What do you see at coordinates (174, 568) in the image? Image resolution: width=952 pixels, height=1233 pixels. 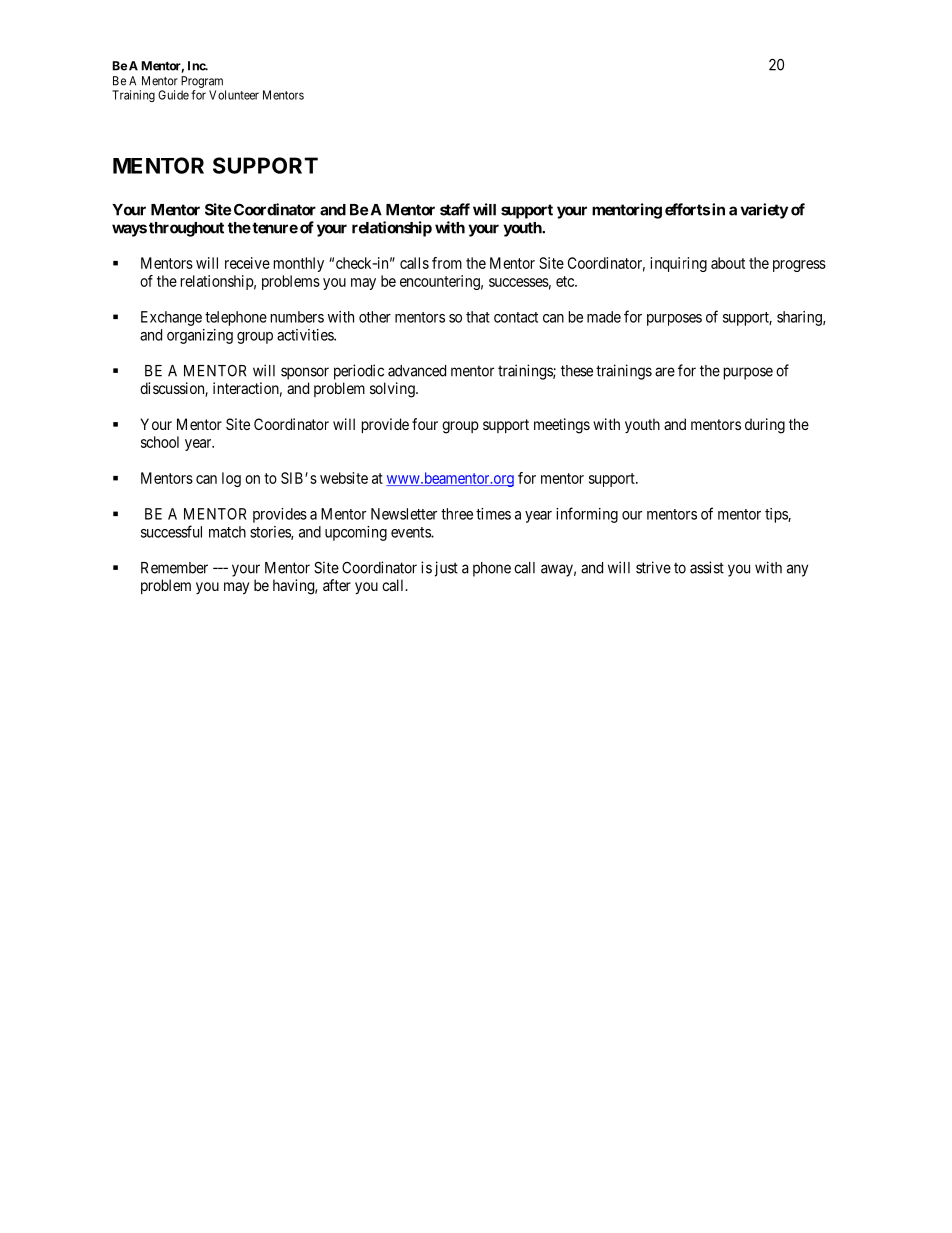 I see `Remember` at bounding box center [174, 568].
